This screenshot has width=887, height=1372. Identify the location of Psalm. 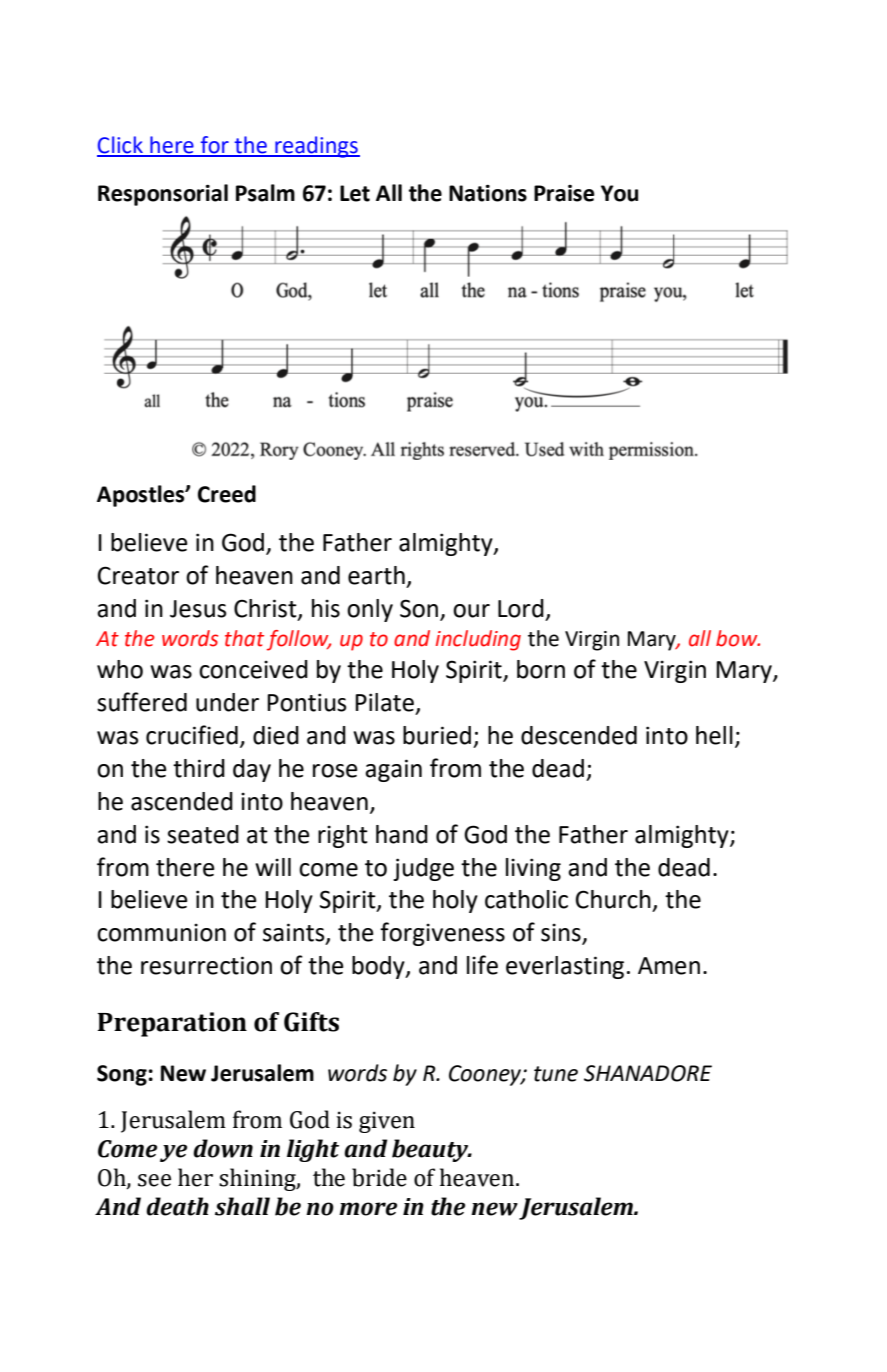
(265, 193).
